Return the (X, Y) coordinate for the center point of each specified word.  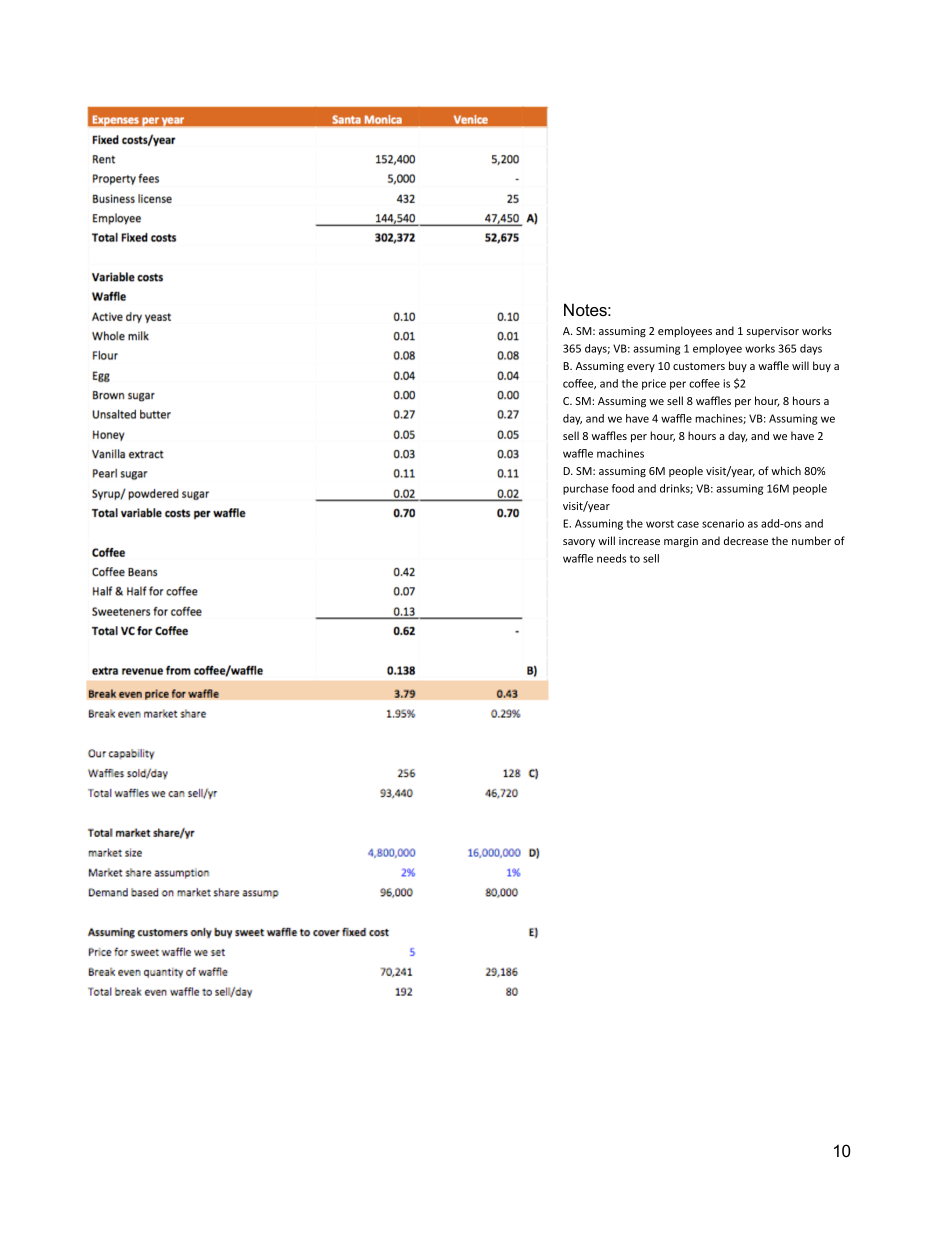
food (623, 488)
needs (611, 558)
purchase (585, 489)
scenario (723, 523)
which (786, 470)
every (641, 368)
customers (699, 366)
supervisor (773, 332)
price (654, 384)
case (688, 524)
